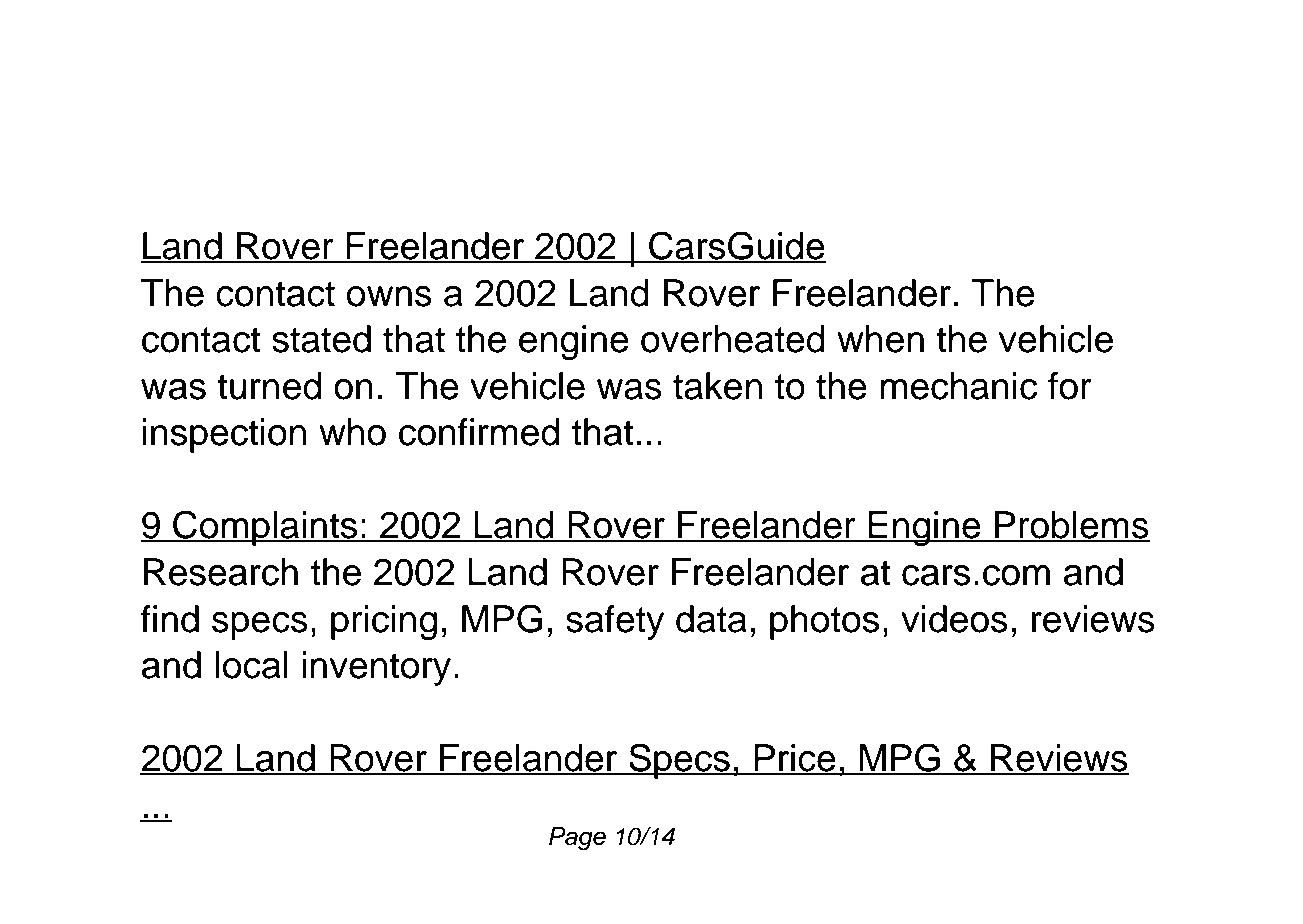 Image resolution: width=1303 pixels, height=924 pixels. Describe the element at coordinates (193, 75) in the document. I see `Read` at that location.
